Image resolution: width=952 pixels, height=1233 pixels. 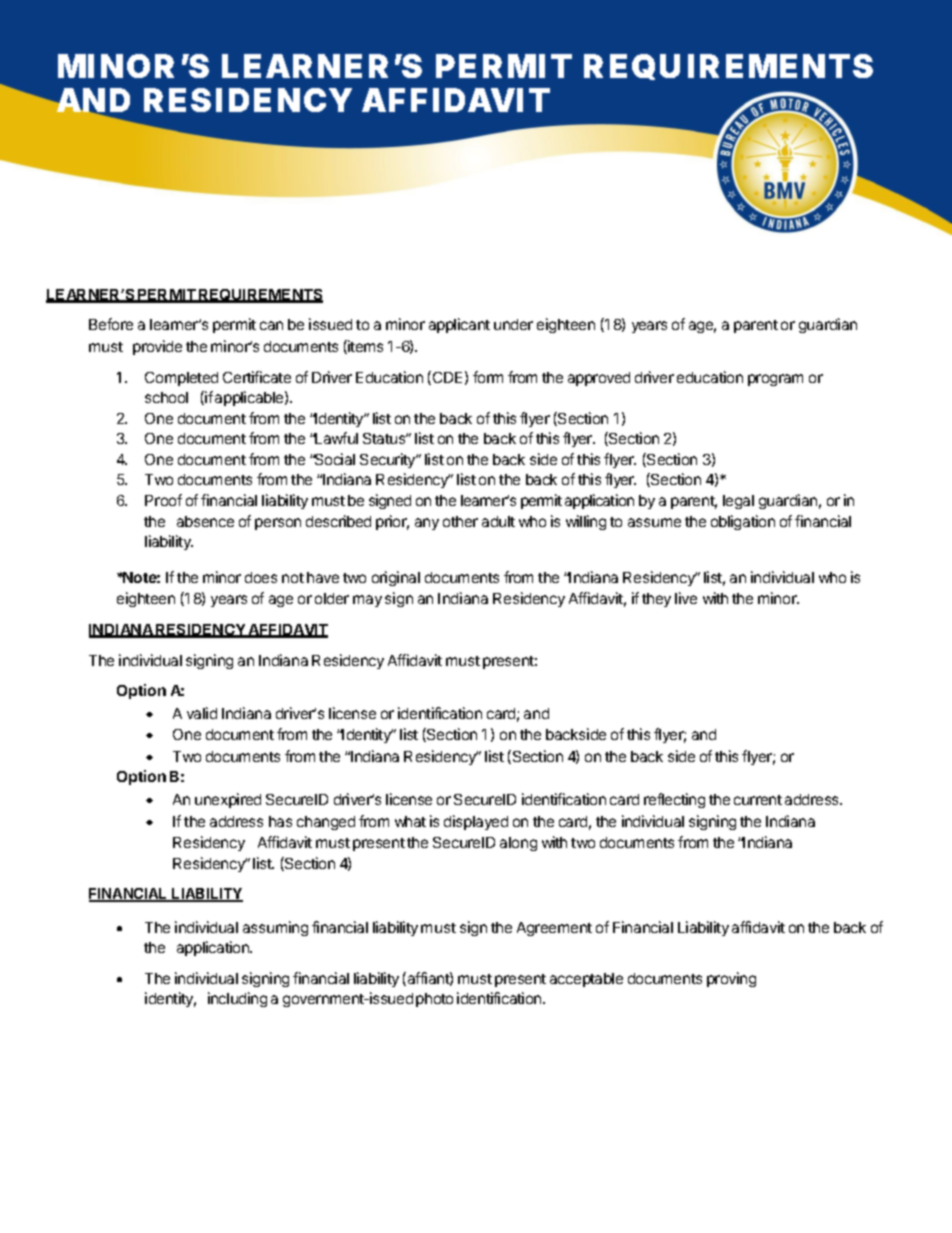 What do you see at coordinates (202, 713) in the document?
I see `valid` at bounding box center [202, 713].
